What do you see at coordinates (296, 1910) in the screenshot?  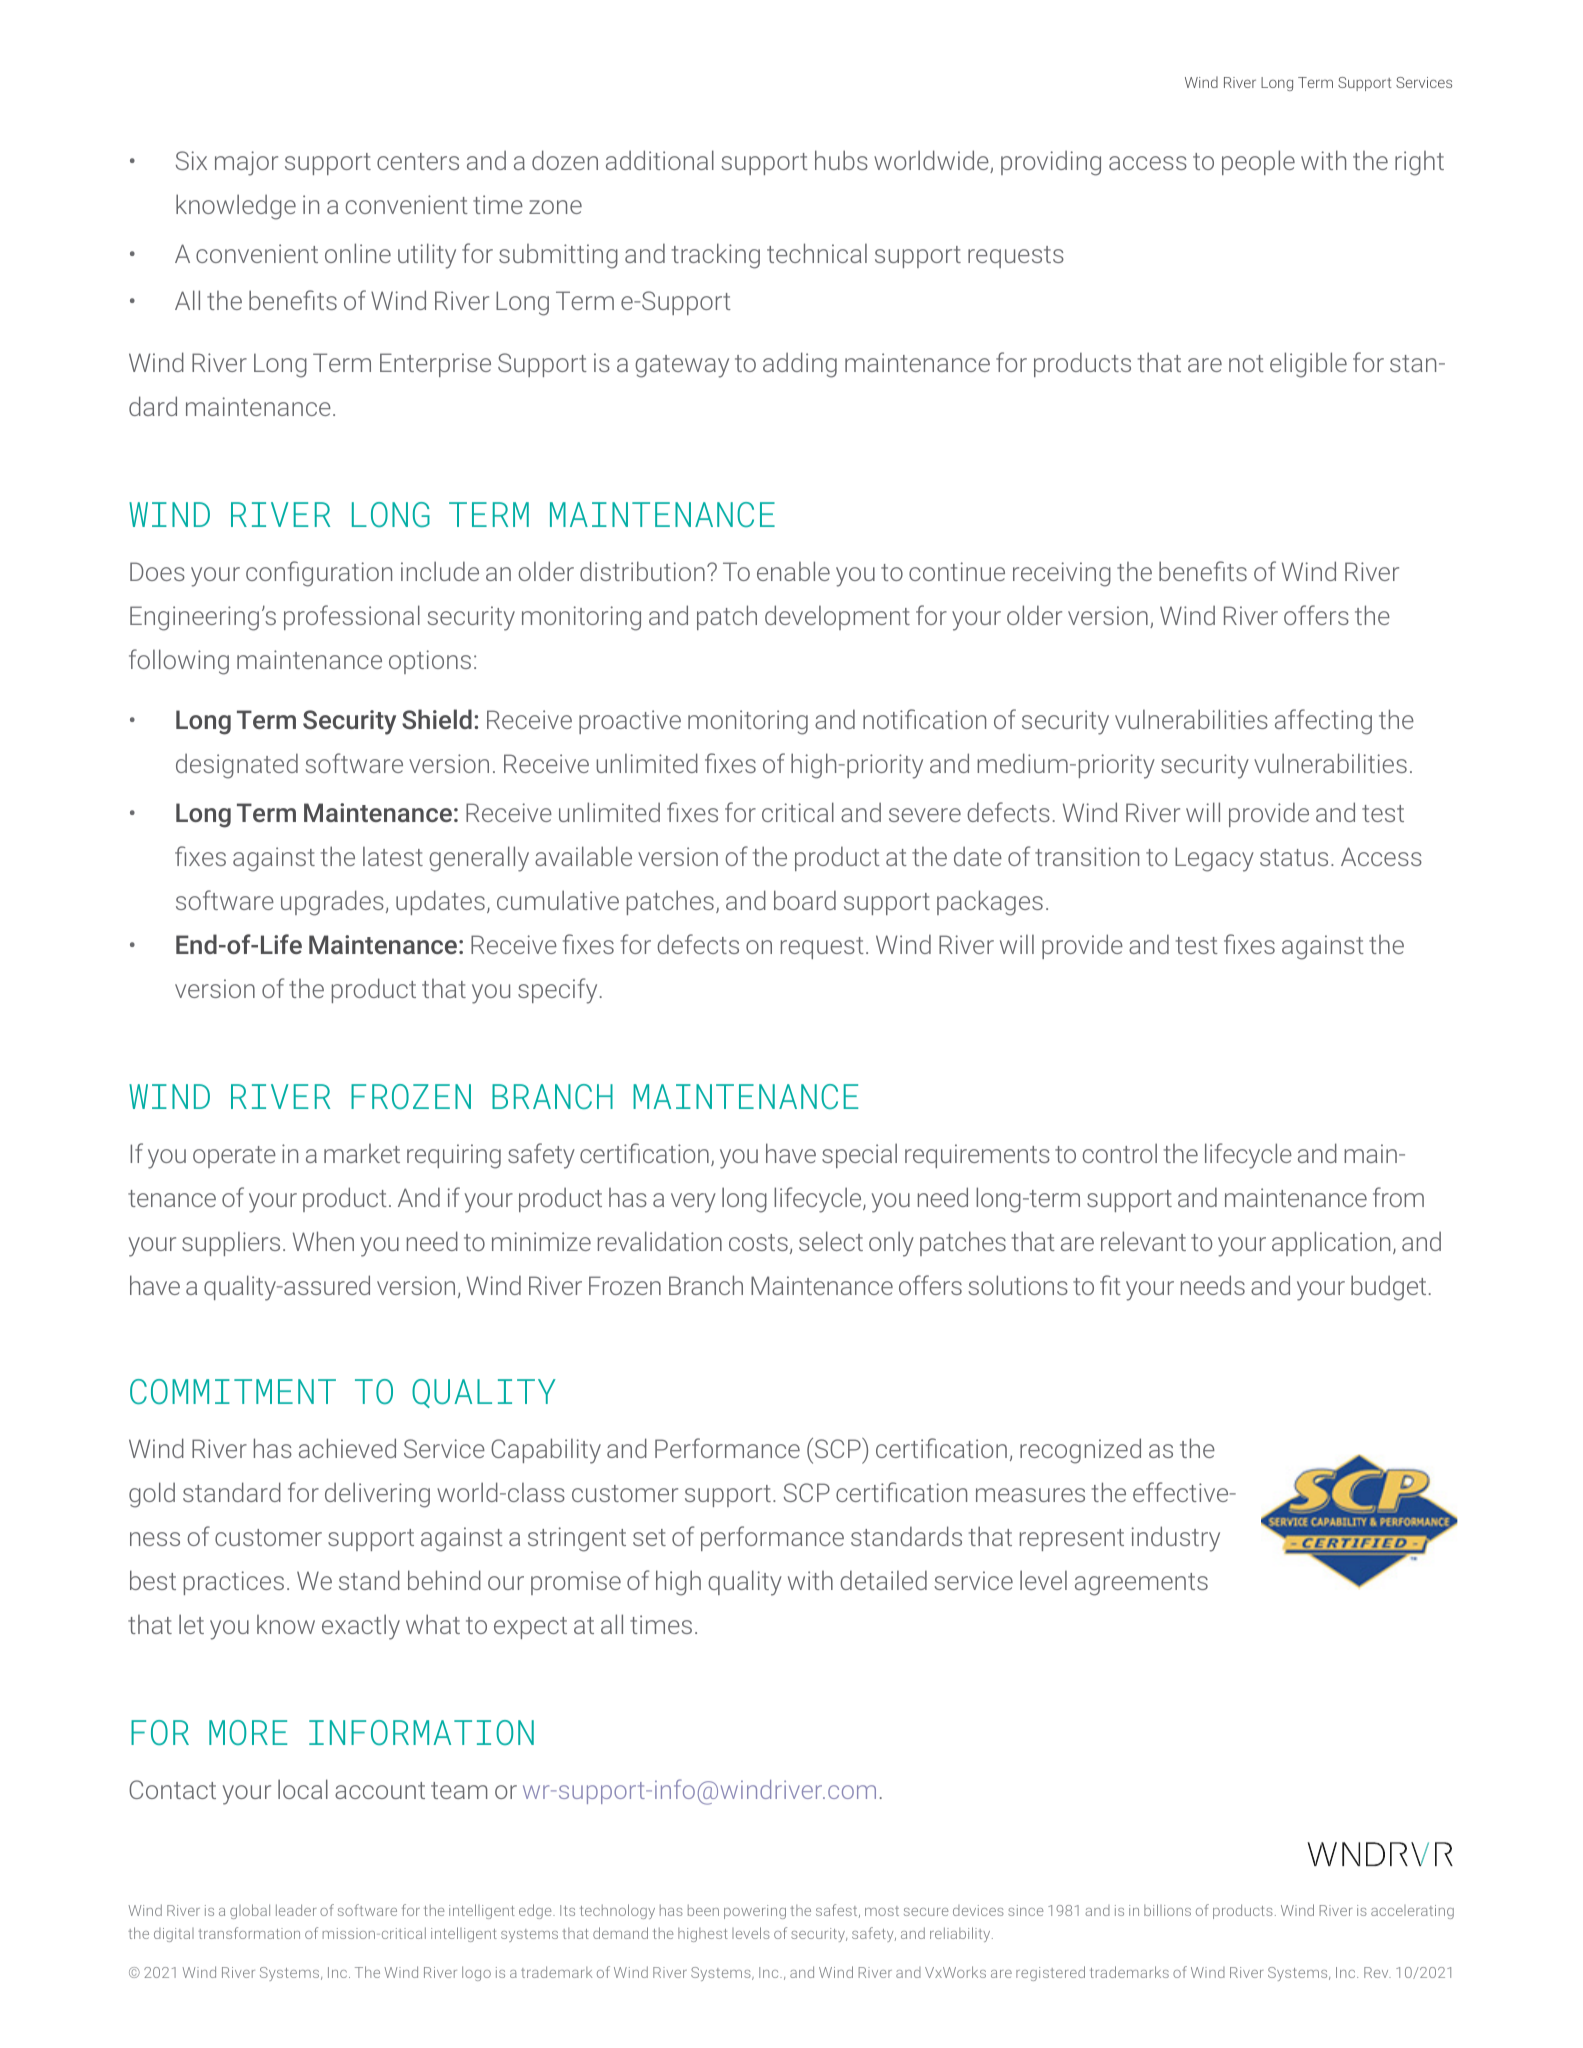 I see `leader` at bounding box center [296, 1910].
